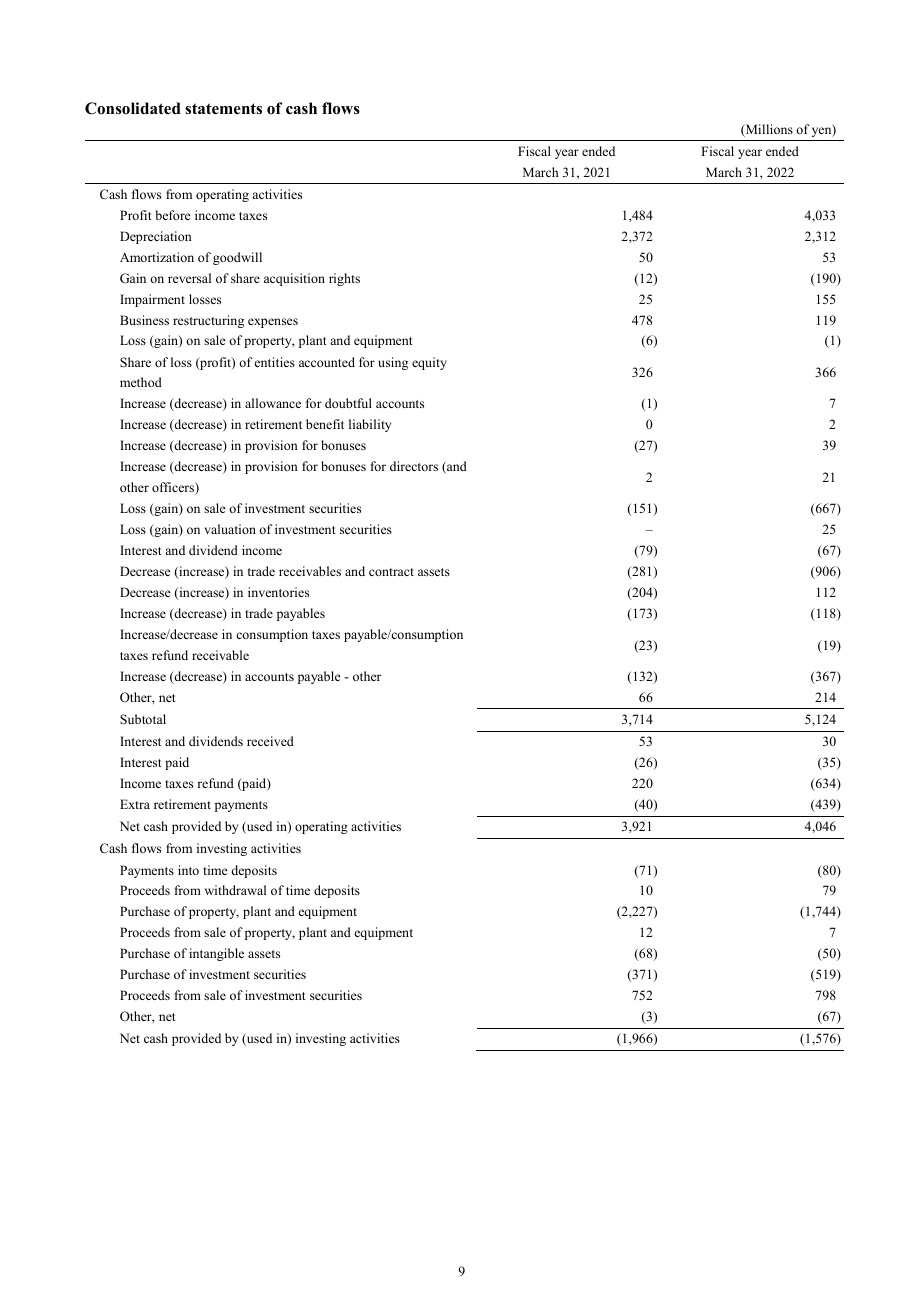  Describe the element at coordinates (270, 741) in the page. I see `received` at that location.
